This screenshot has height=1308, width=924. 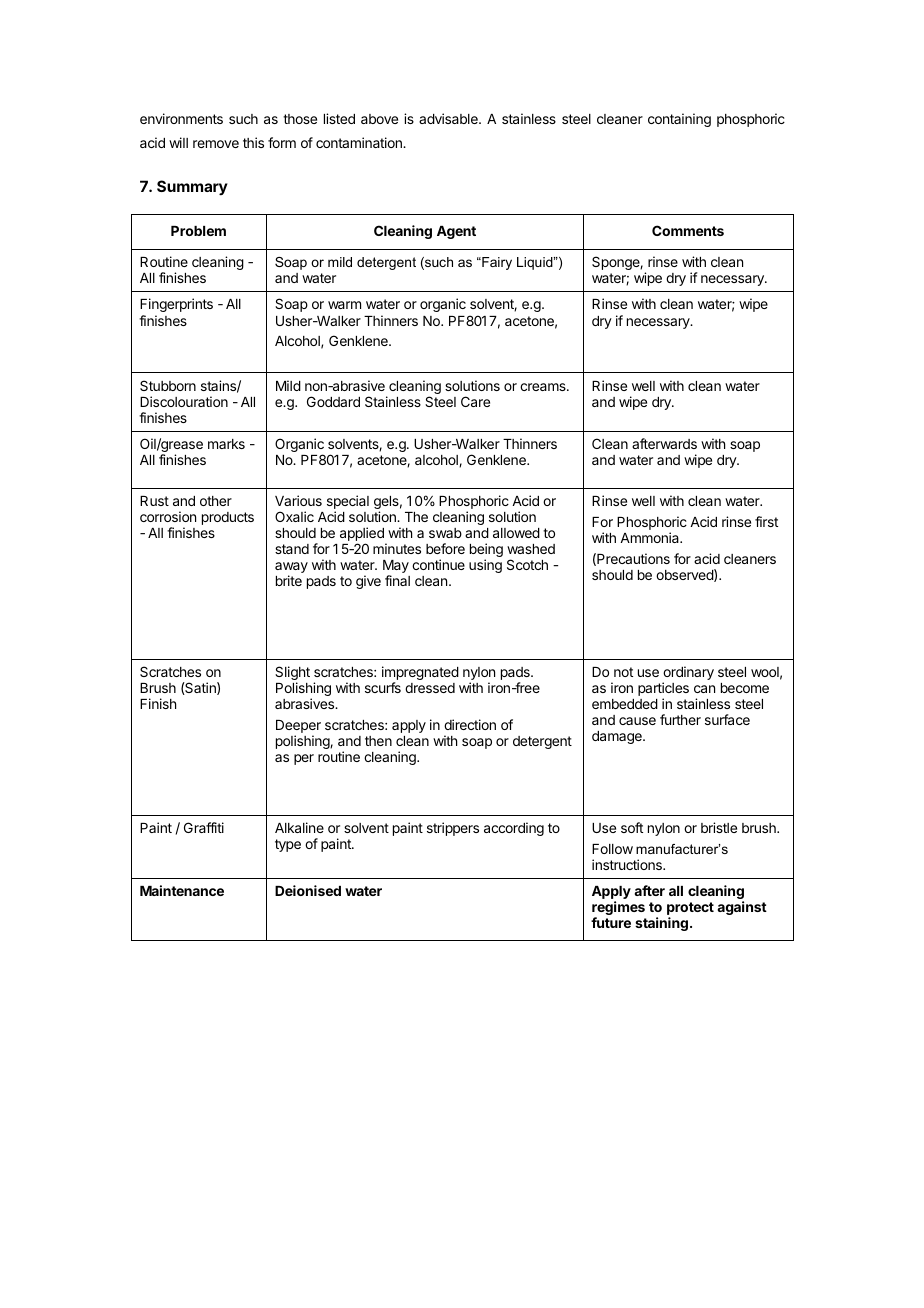 I want to click on further, so click(x=680, y=719).
